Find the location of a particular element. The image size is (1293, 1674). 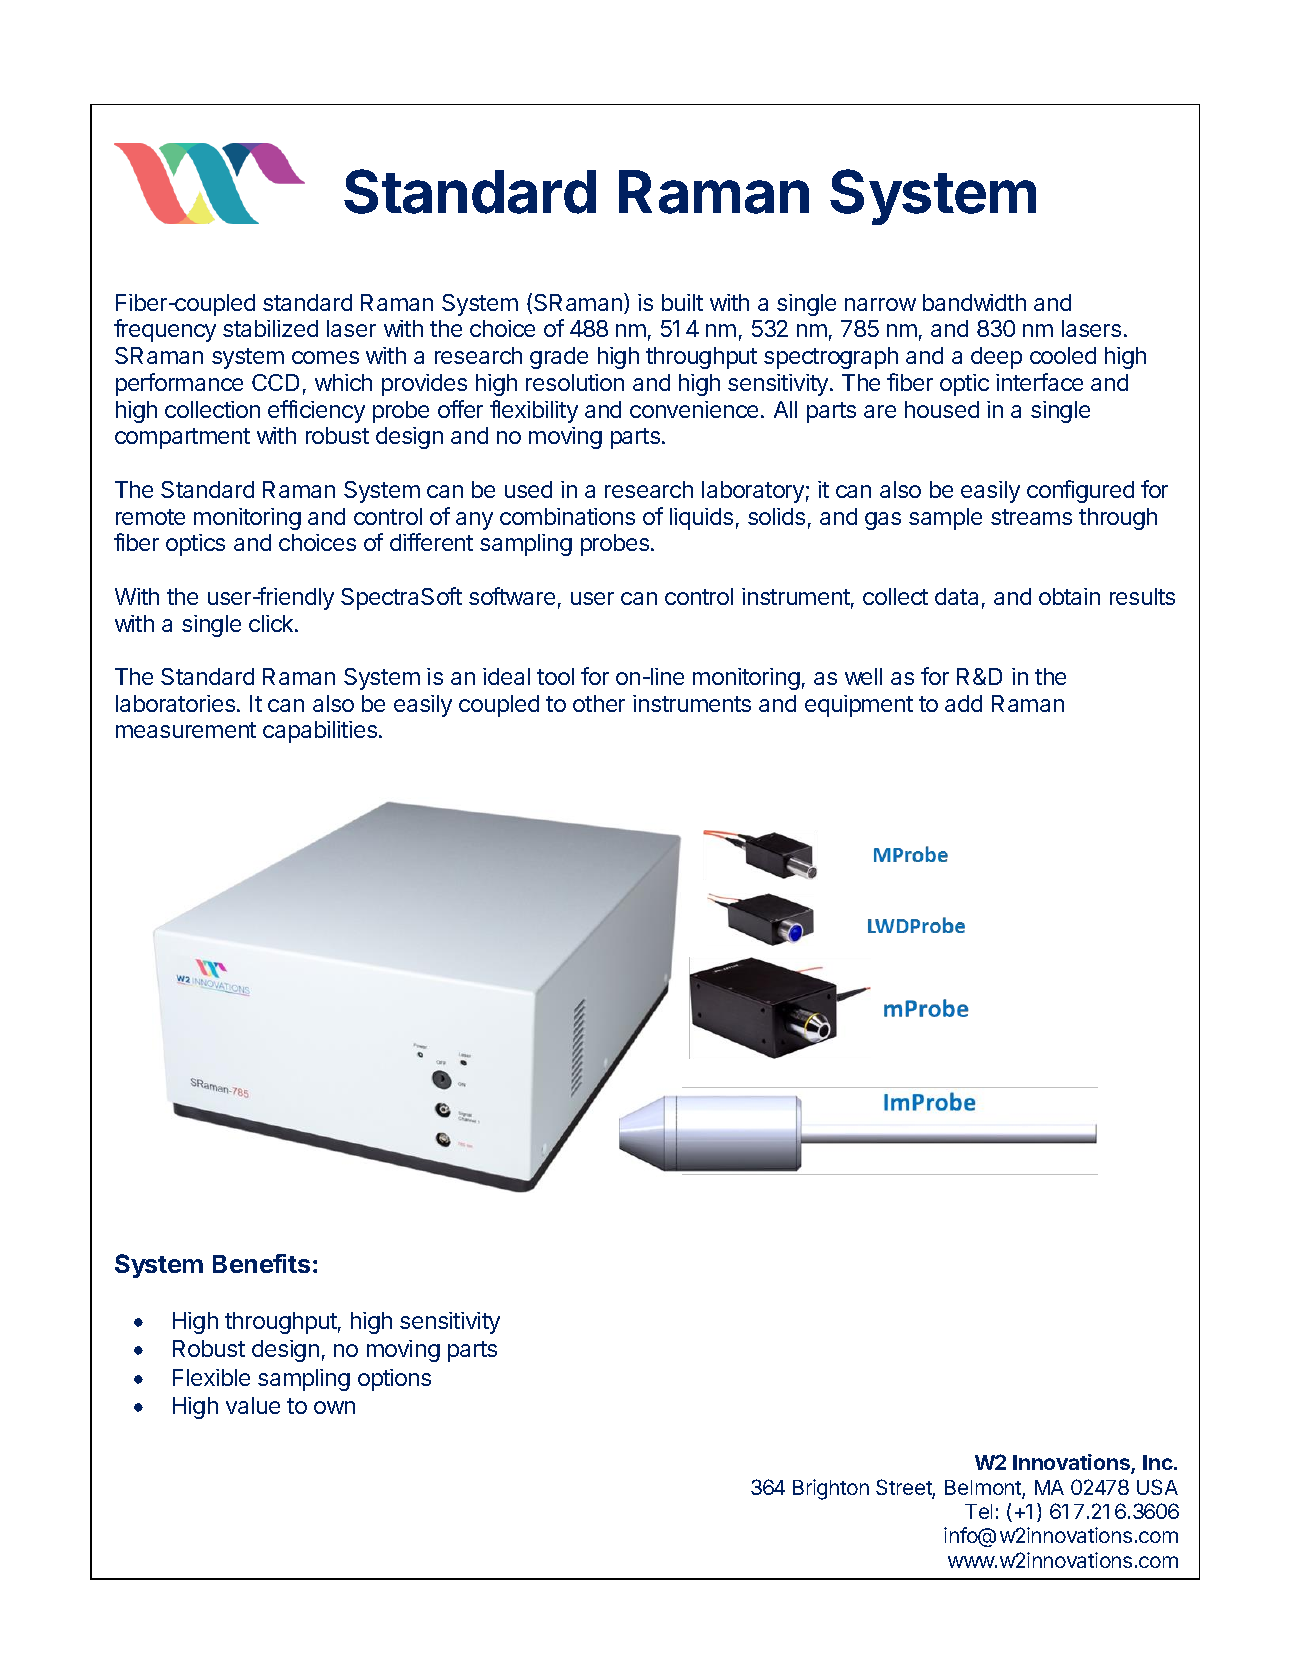

click is located at coordinates (272, 623).
